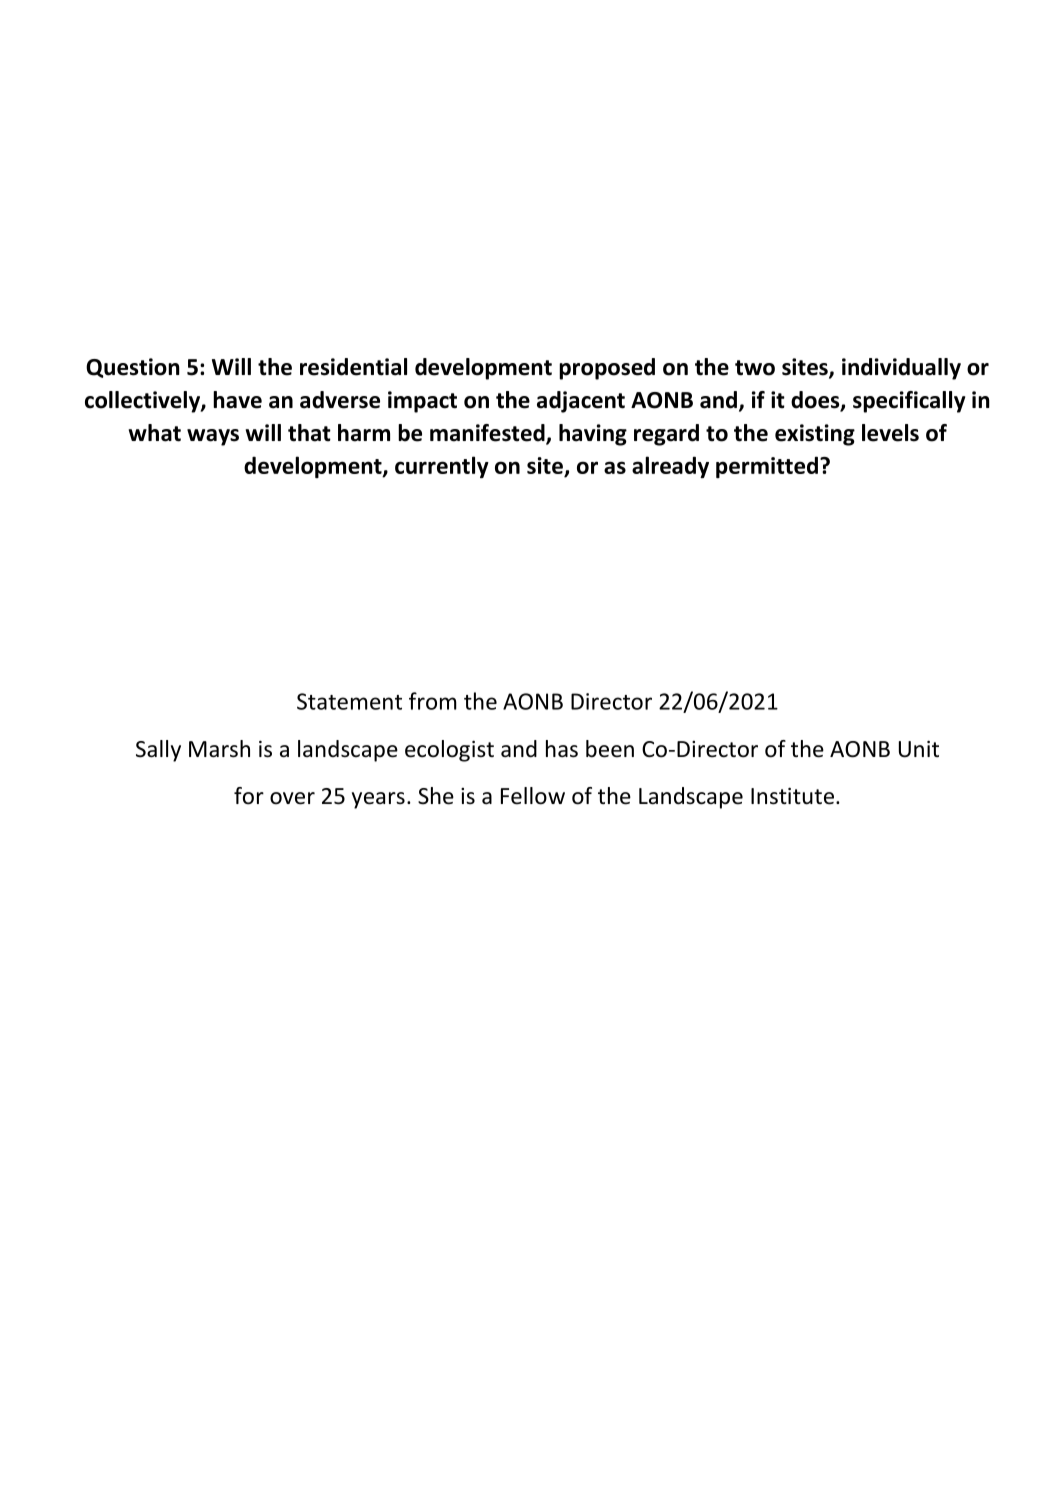  I want to click on have, so click(237, 400).
